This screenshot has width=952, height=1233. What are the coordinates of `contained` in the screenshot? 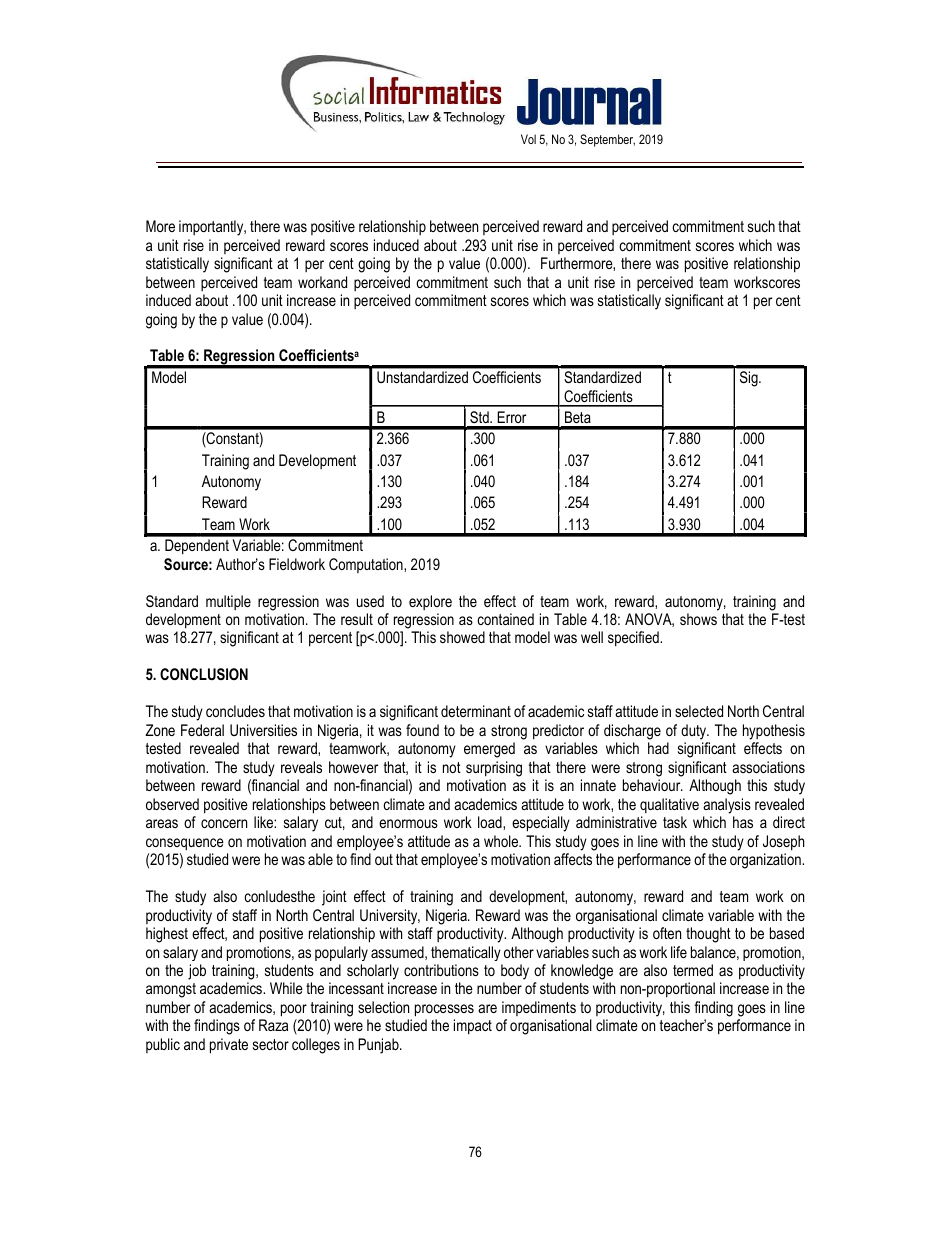 It's located at (505, 619).
